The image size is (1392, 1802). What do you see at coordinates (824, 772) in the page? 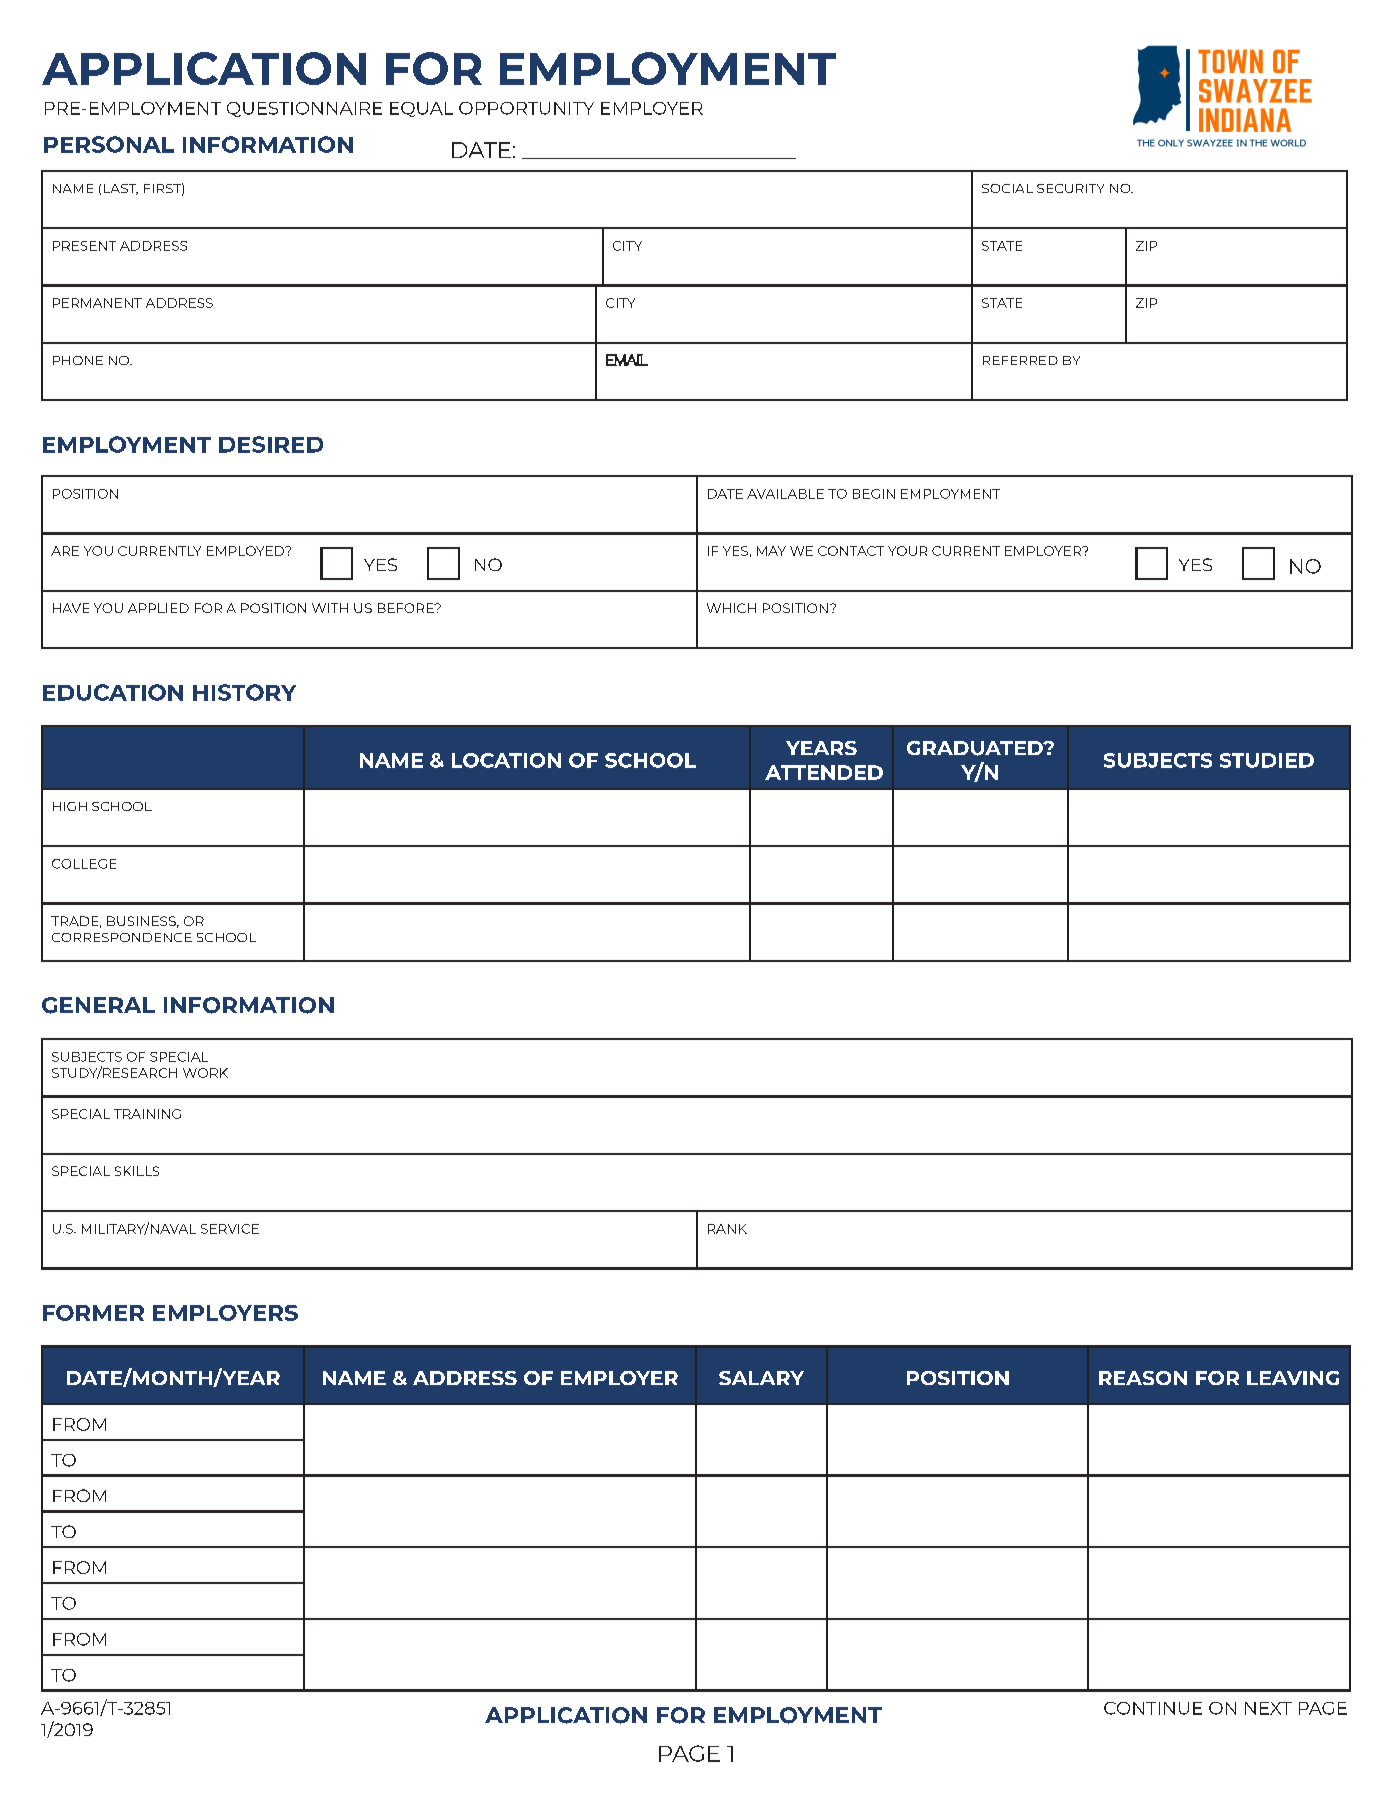
I see `ATTENDED` at bounding box center [824, 772].
